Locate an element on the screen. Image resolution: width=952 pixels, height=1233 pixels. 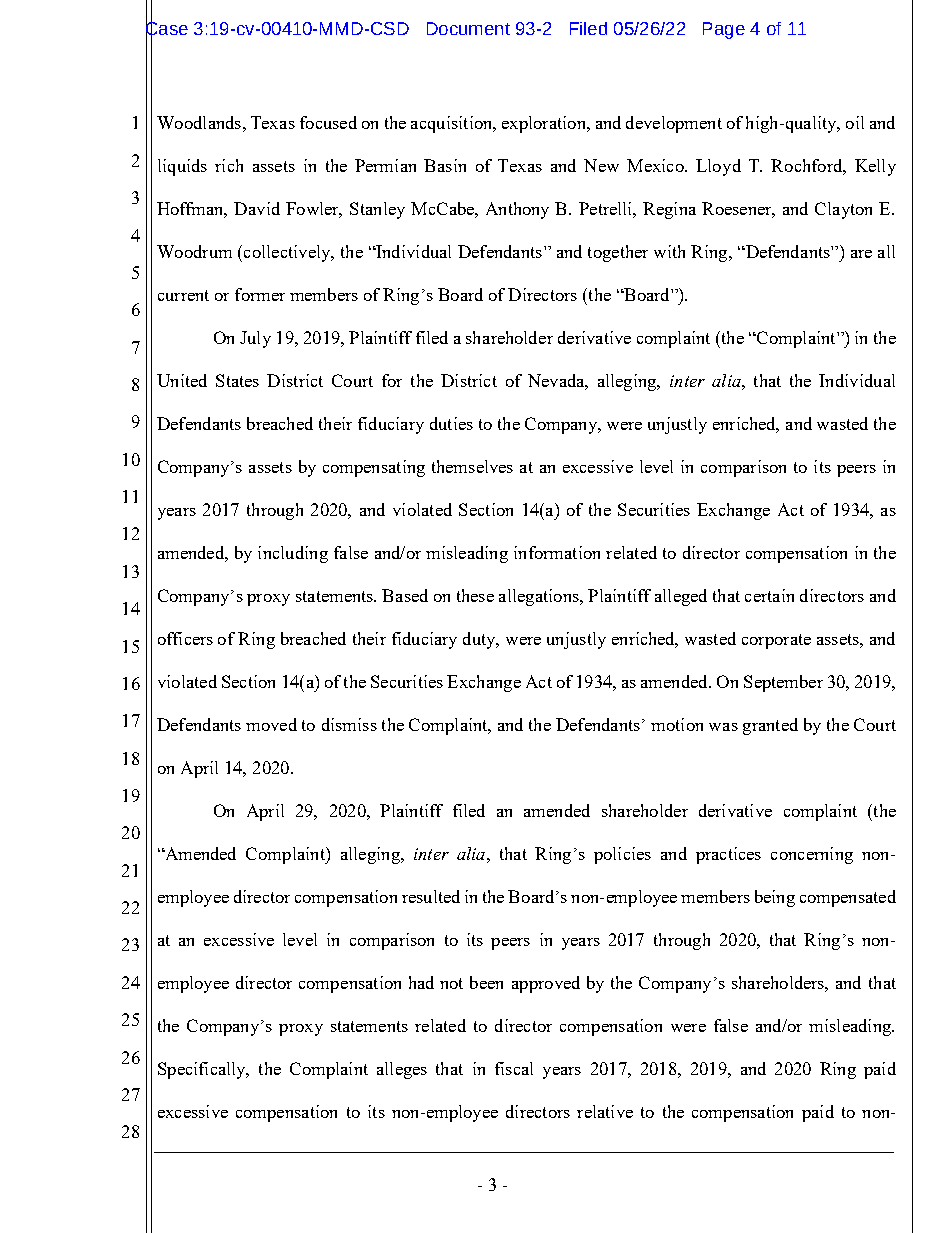
fiscal is located at coordinates (514, 1068).
